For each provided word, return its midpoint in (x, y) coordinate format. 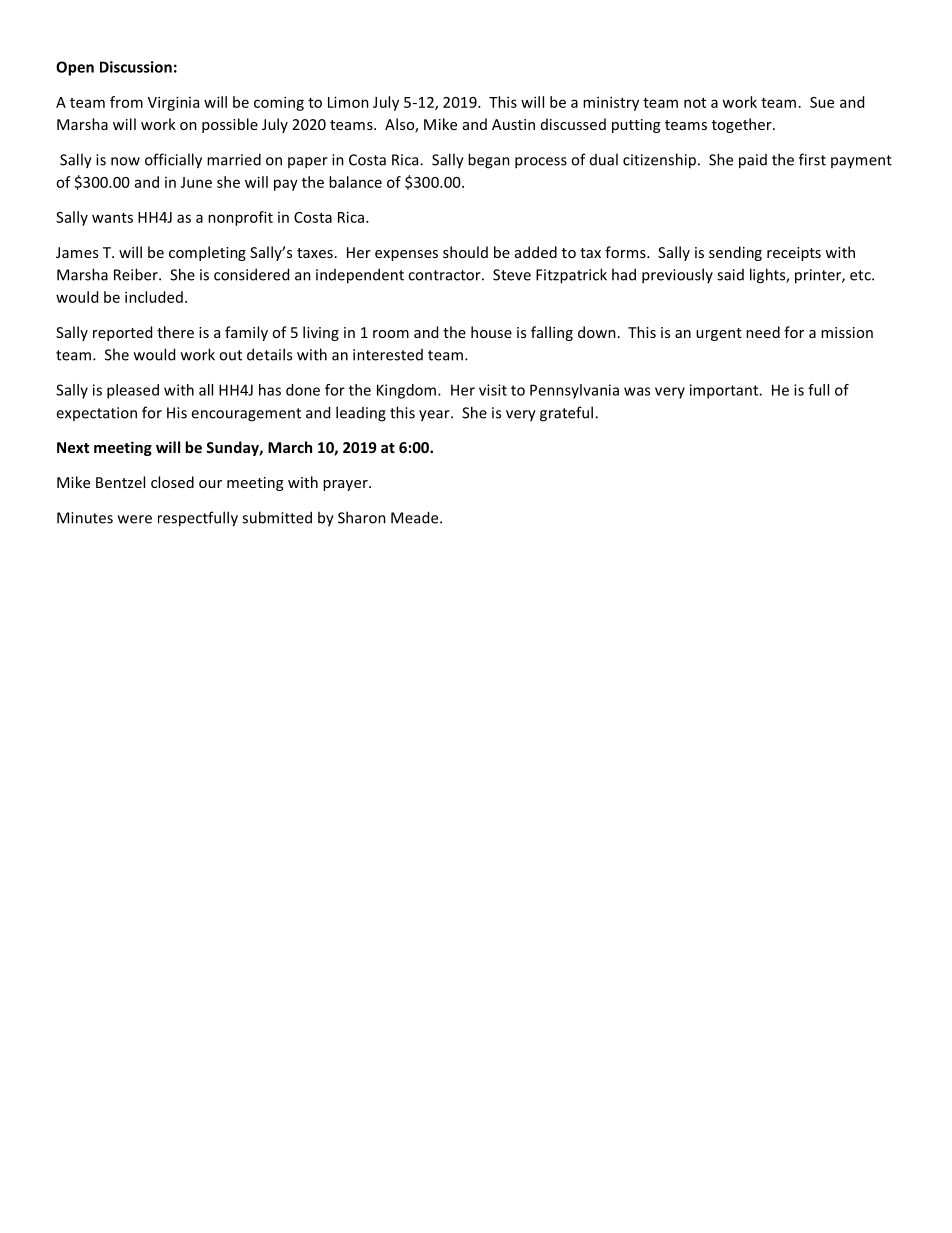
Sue (822, 102)
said (730, 275)
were (135, 519)
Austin (513, 124)
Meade (416, 517)
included (154, 297)
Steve (512, 275)
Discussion (136, 67)
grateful (566, 414)
